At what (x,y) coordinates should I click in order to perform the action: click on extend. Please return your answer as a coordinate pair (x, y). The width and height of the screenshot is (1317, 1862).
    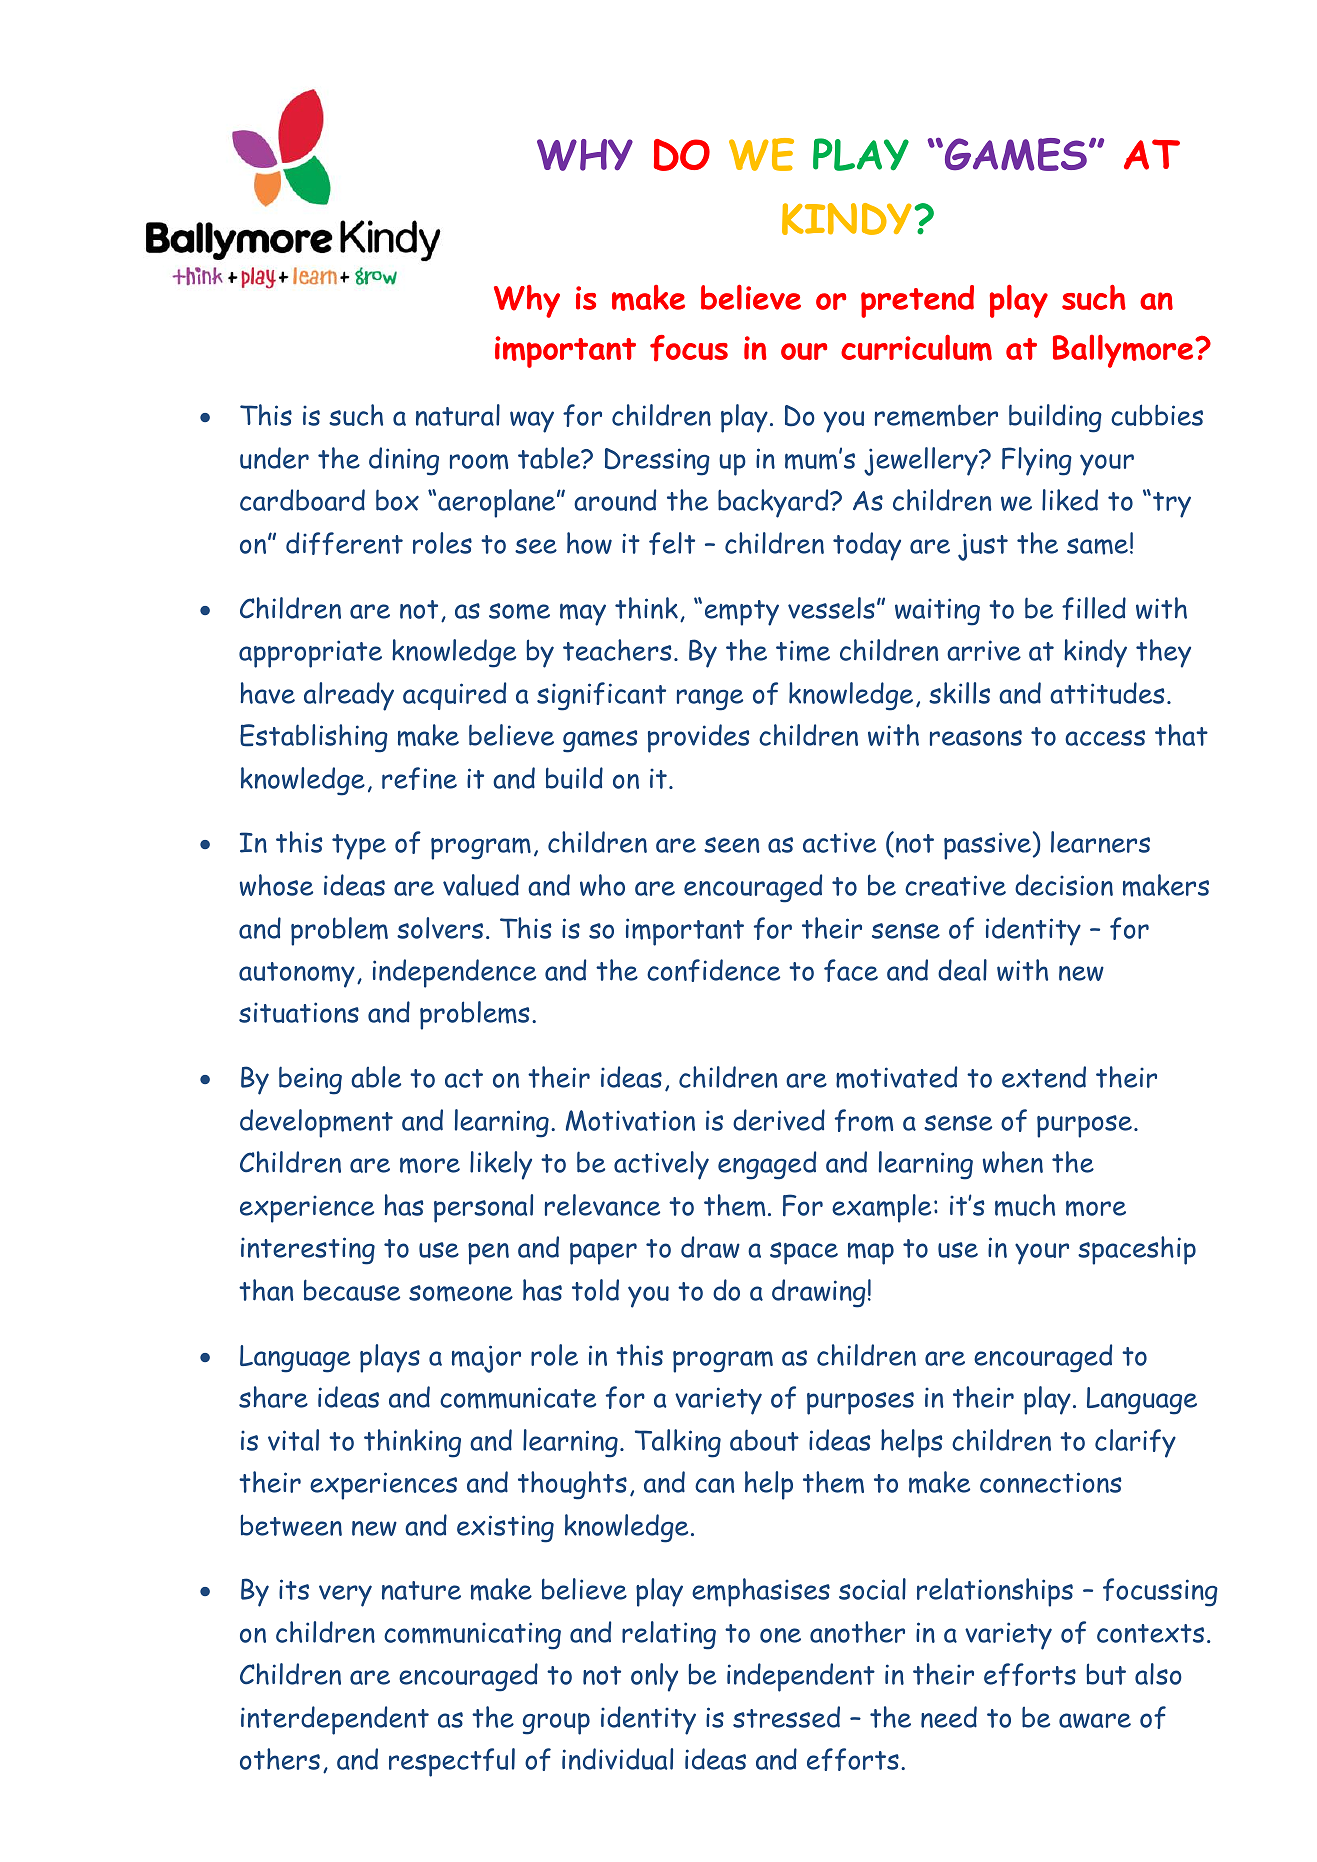
    Looking at the image, I should click on (1044, 1077).
